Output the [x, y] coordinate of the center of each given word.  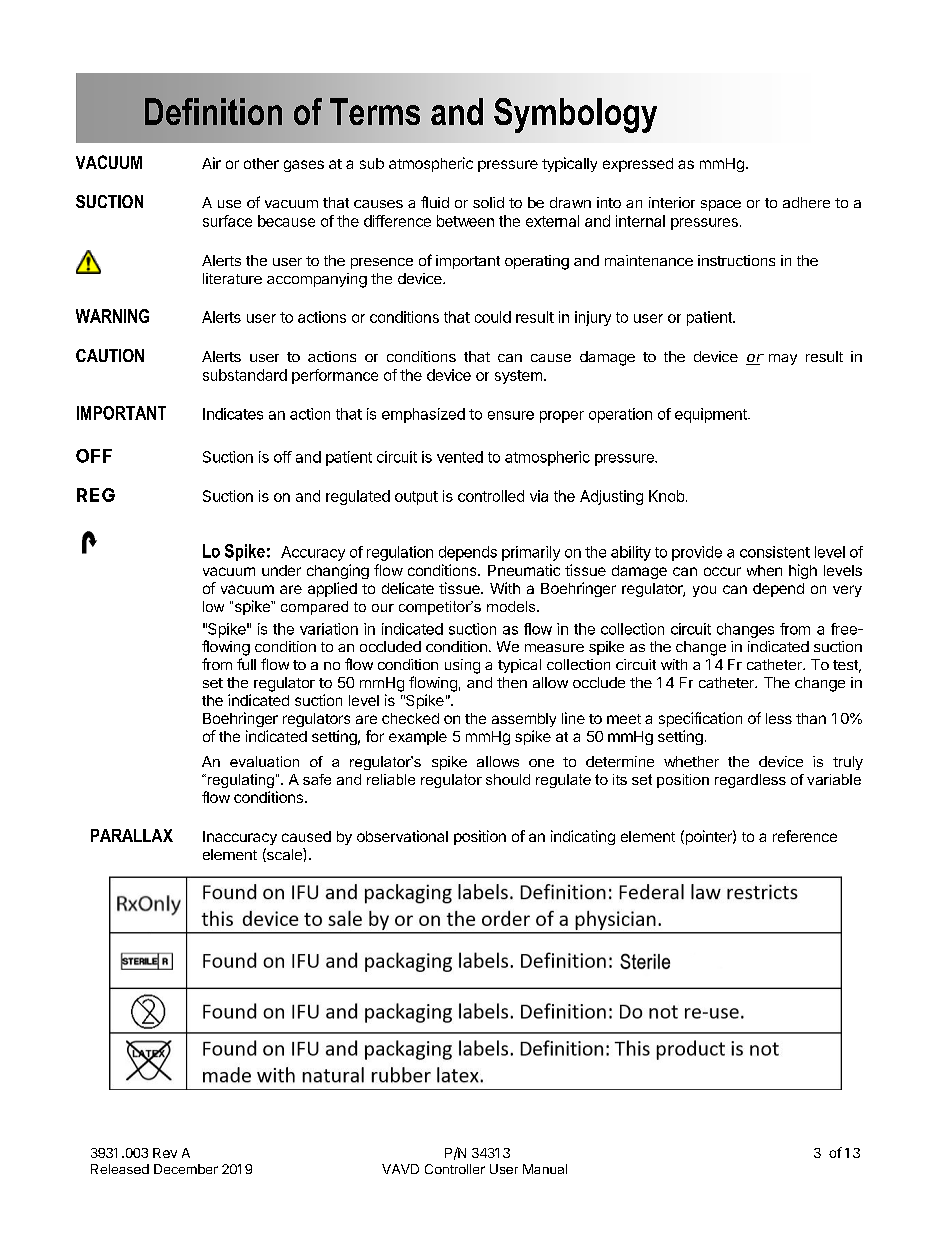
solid [488, 202]
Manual [545, 1169]
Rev [165, 1153]
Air [211, 163]
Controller [455, 1169]
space [721, 205]
